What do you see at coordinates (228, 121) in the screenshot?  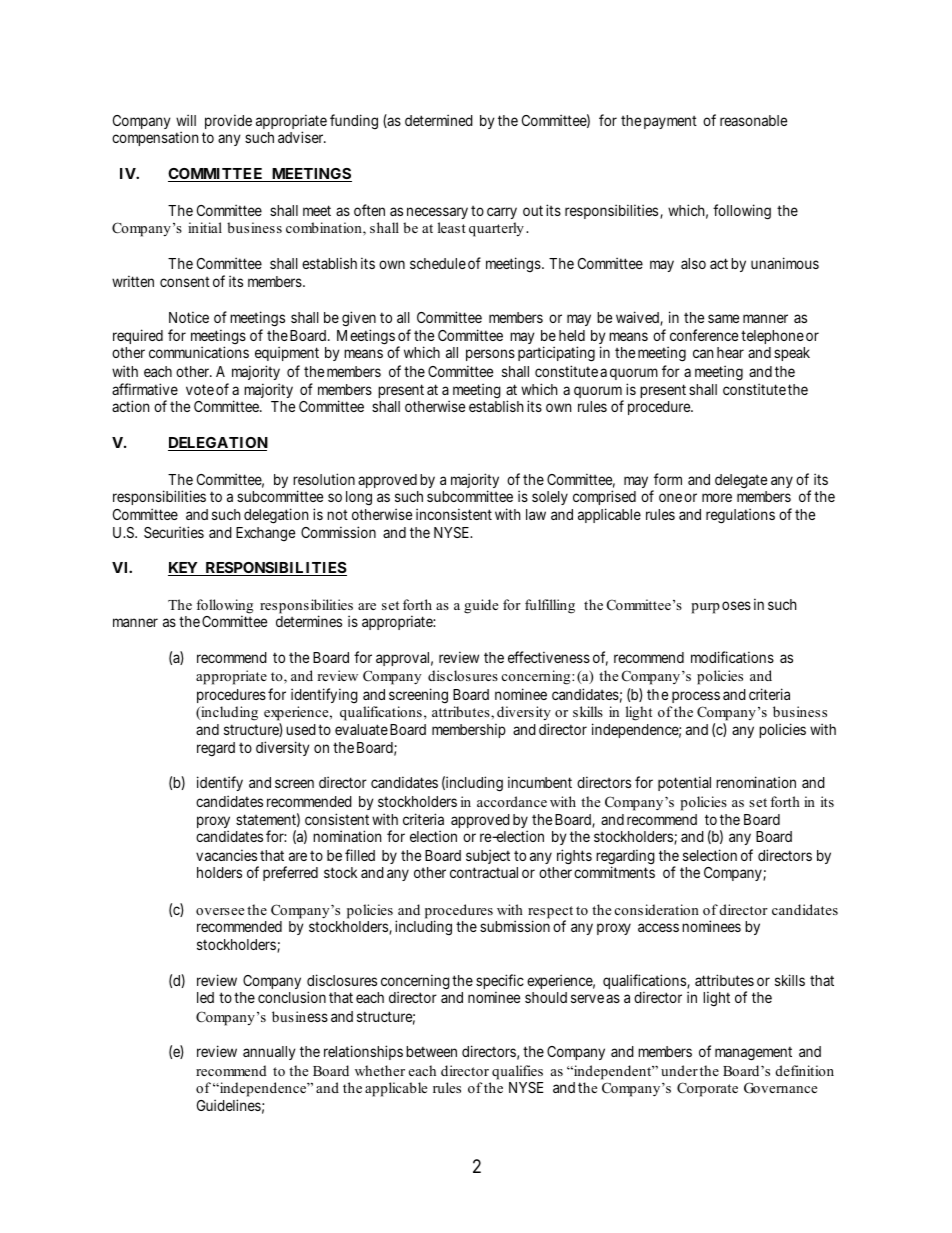 I see `provide` at bounding box center [228, 121].
